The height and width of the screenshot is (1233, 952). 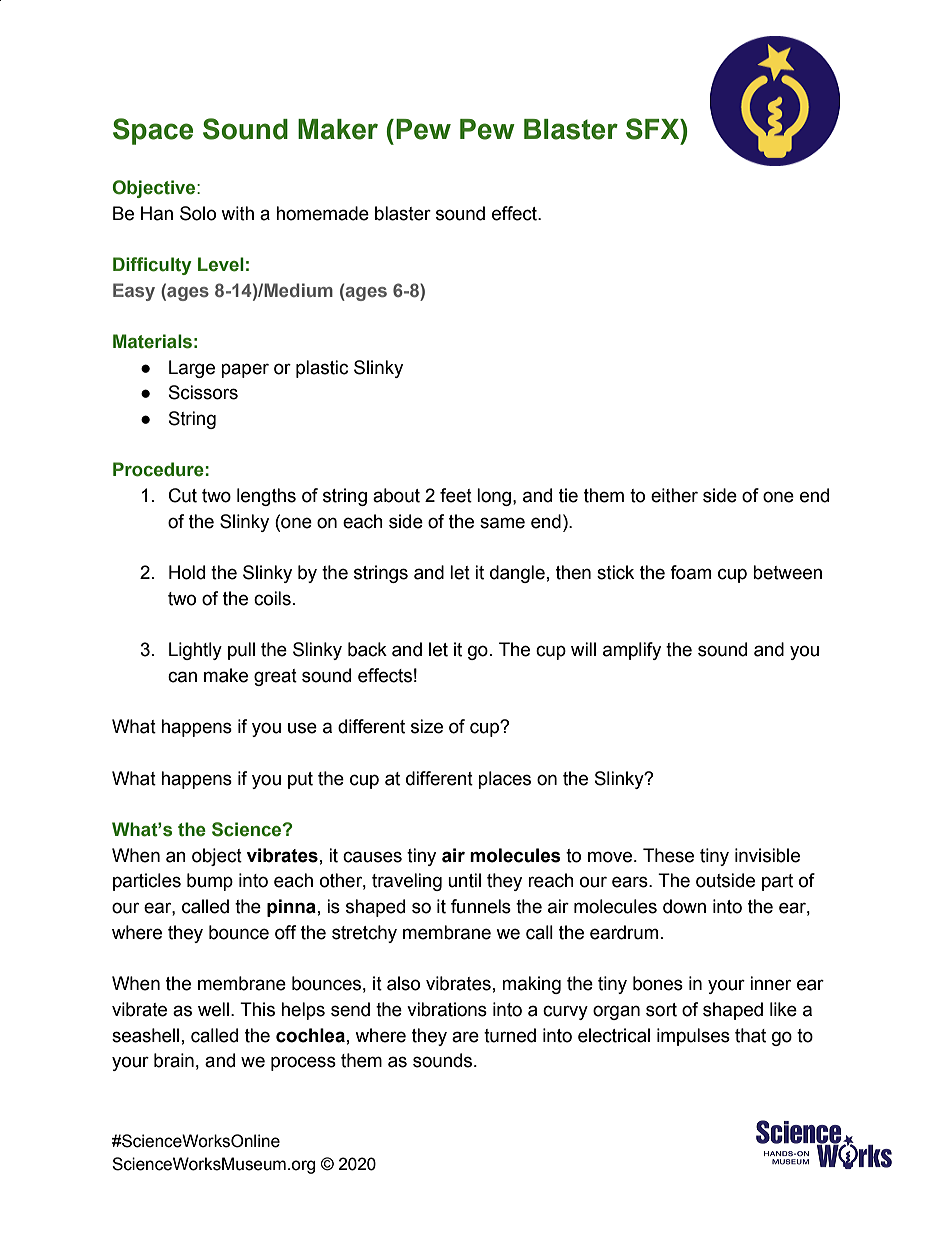 I want to click on dangle, so click(x=517, y=574).
